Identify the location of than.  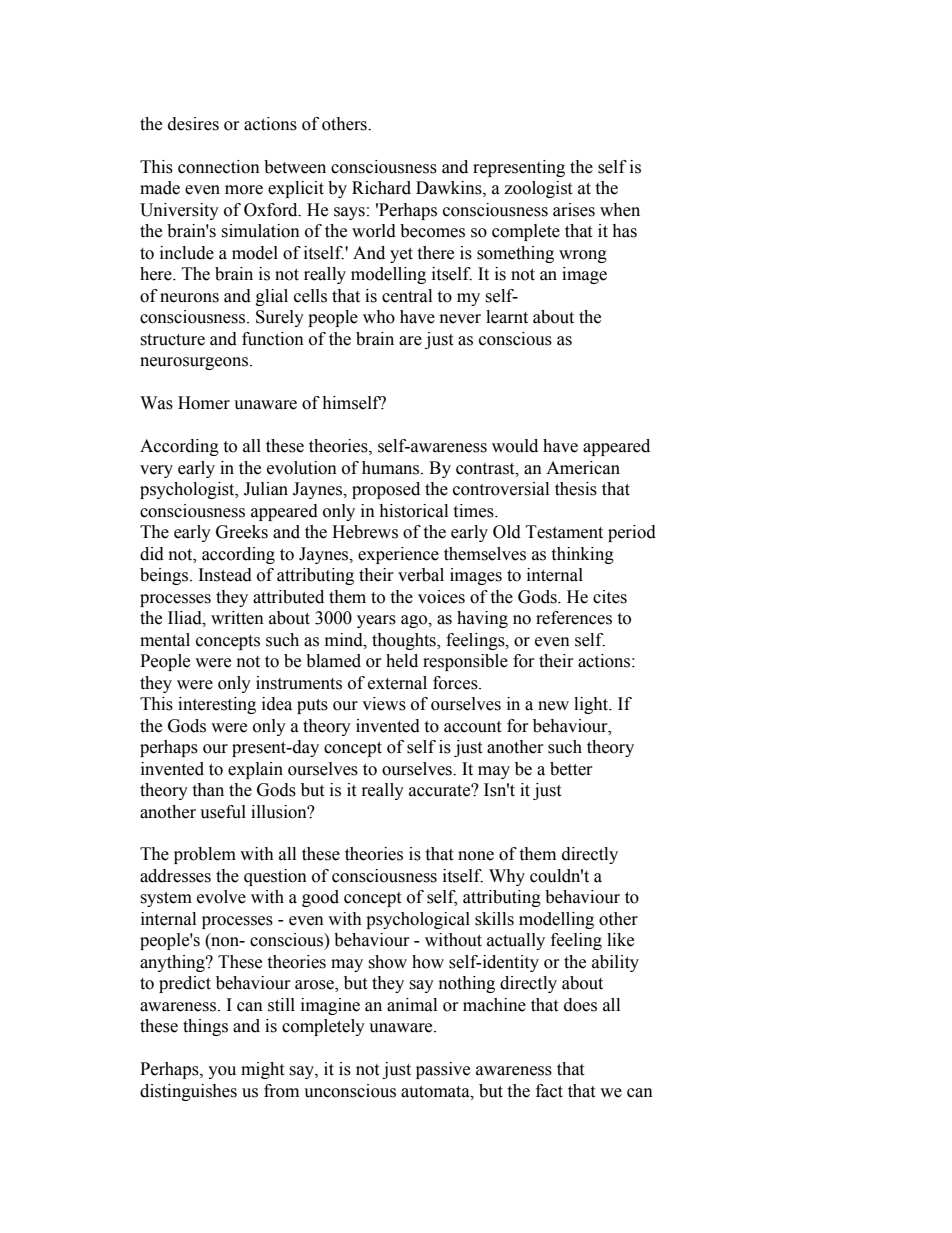
(208, 790).
